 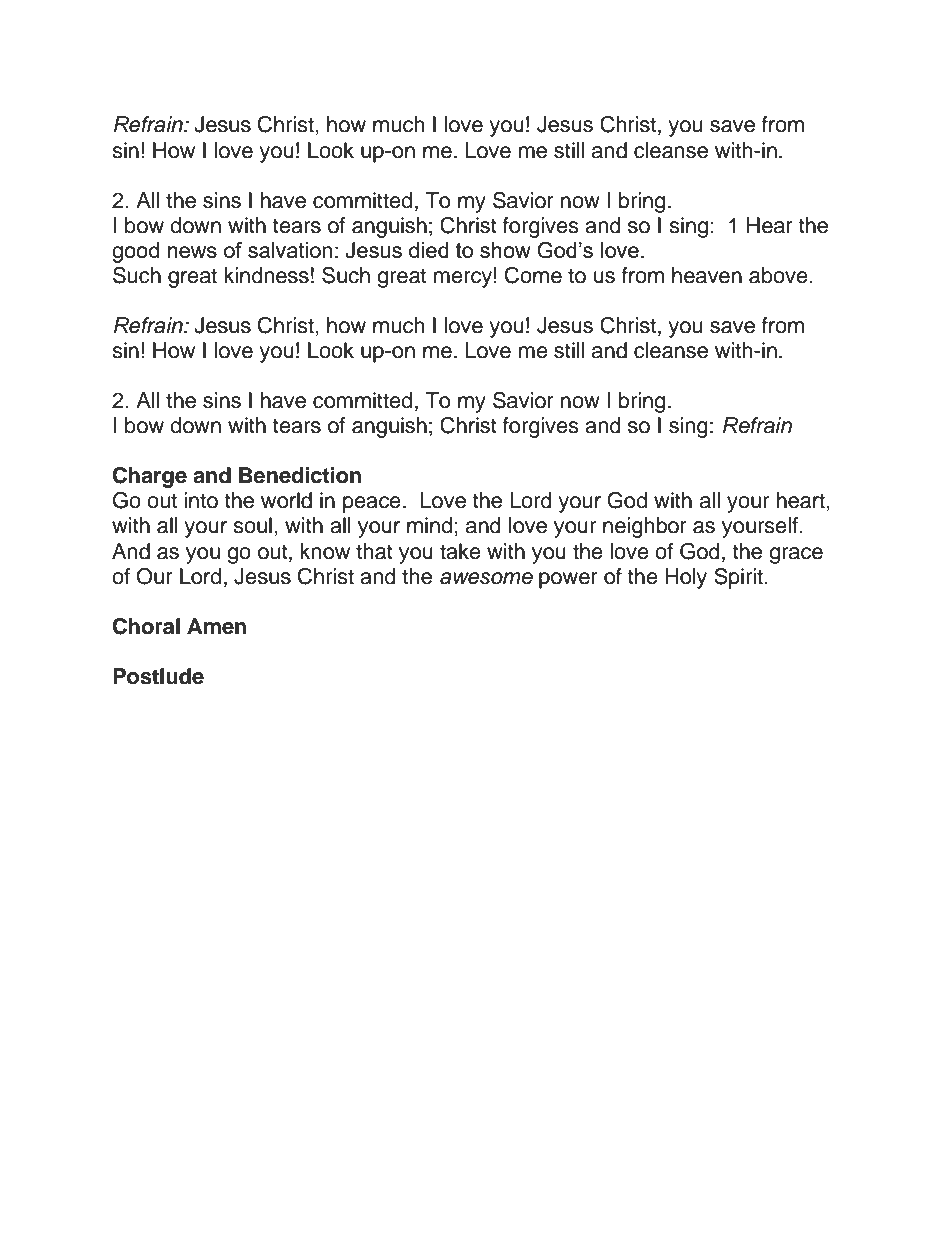 What do you see at coordinates (192, 252) in the page?
I see `news` at bounding box center [192, 252].
